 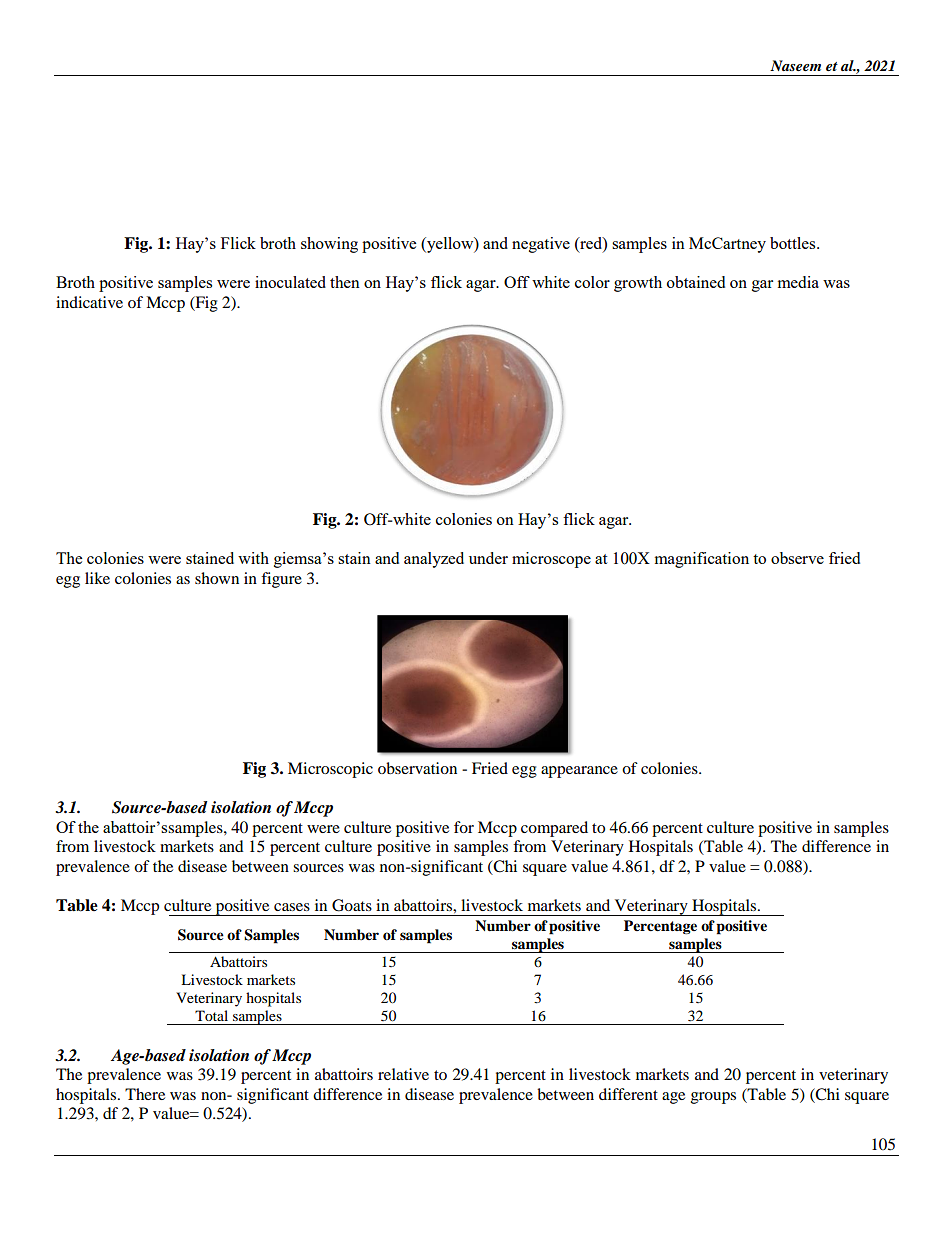 What do you see at coordinates (403, 1074) in the screenshot?
I see `relative` at bounding box center [403, 1074].
